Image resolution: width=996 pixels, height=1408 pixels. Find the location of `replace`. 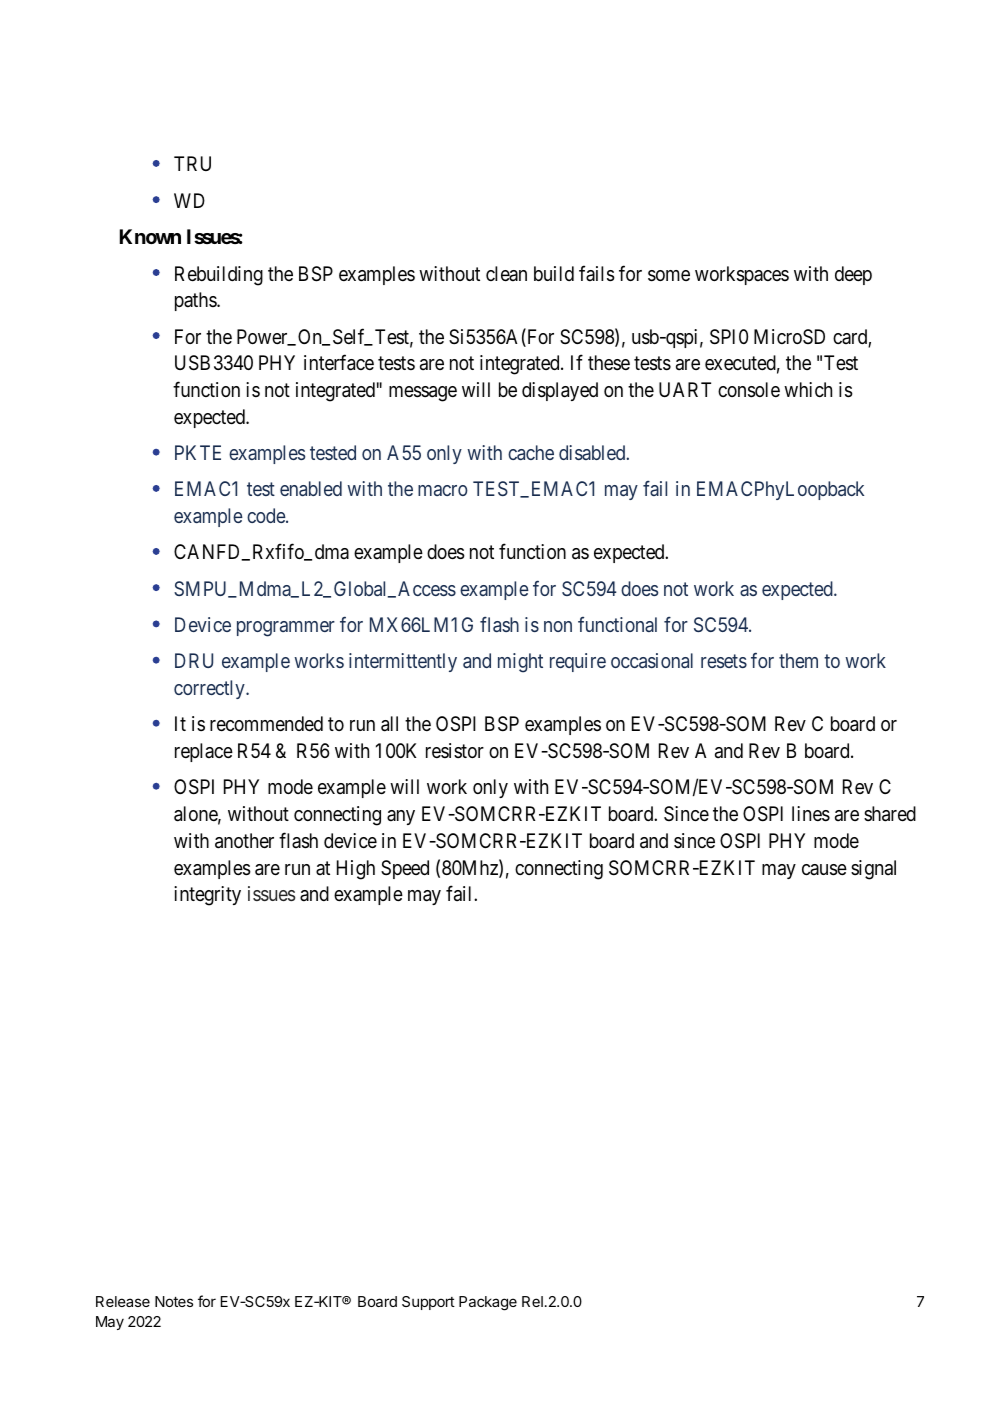

replace is located at coordinates (204, 752).
